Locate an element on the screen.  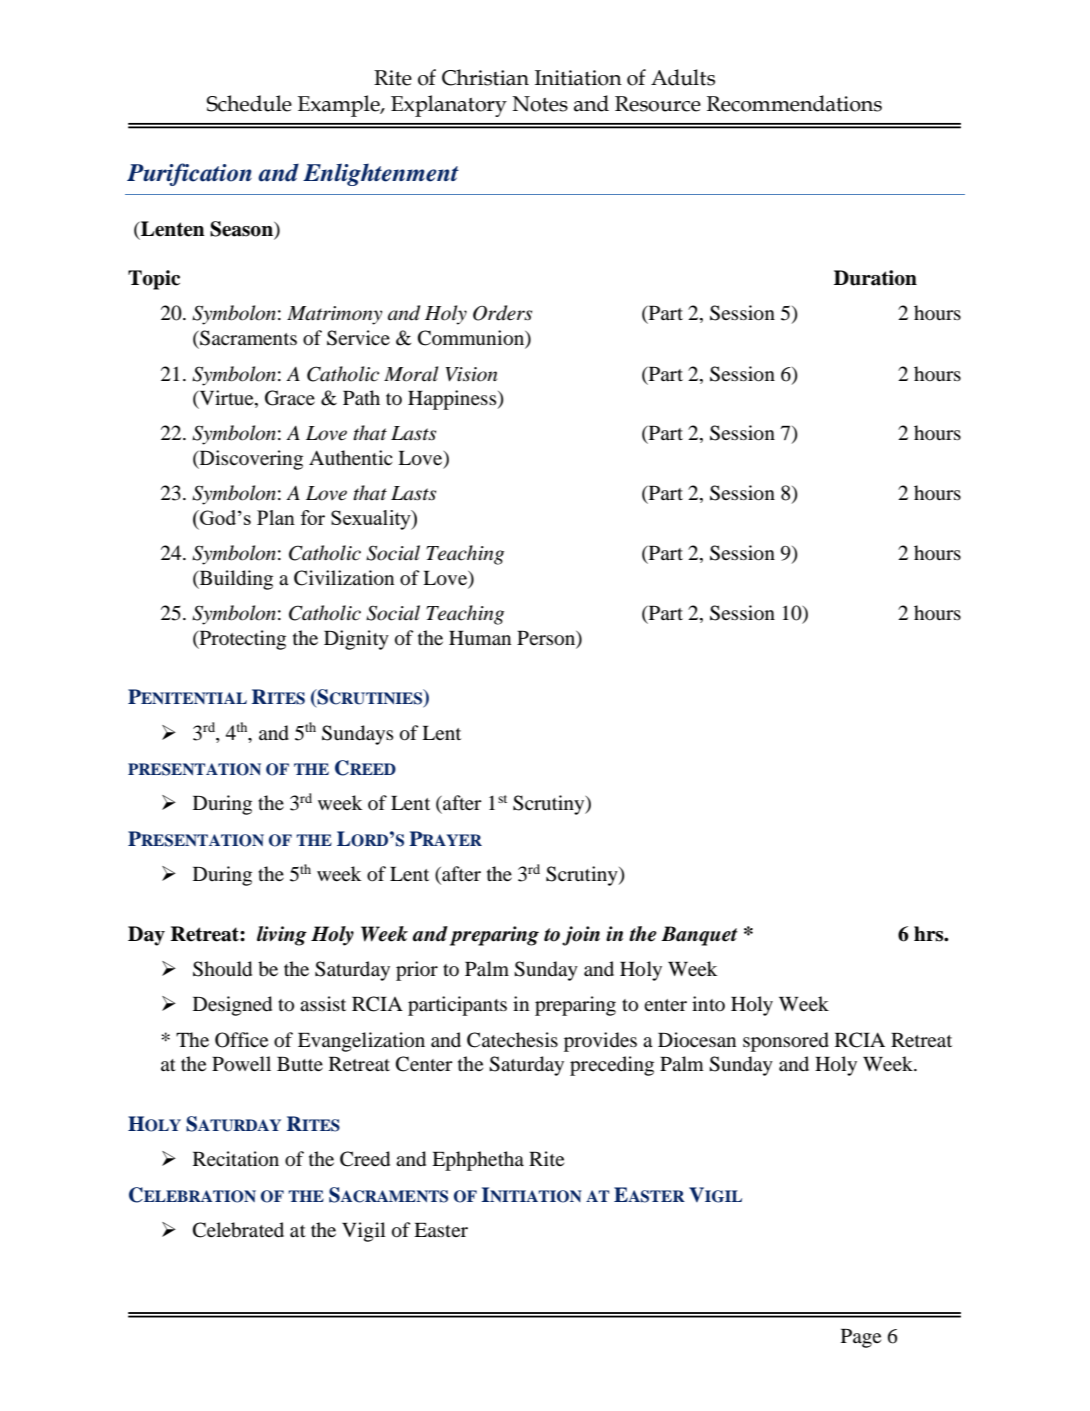
Recommendations is located at coordinates (794, 103).
